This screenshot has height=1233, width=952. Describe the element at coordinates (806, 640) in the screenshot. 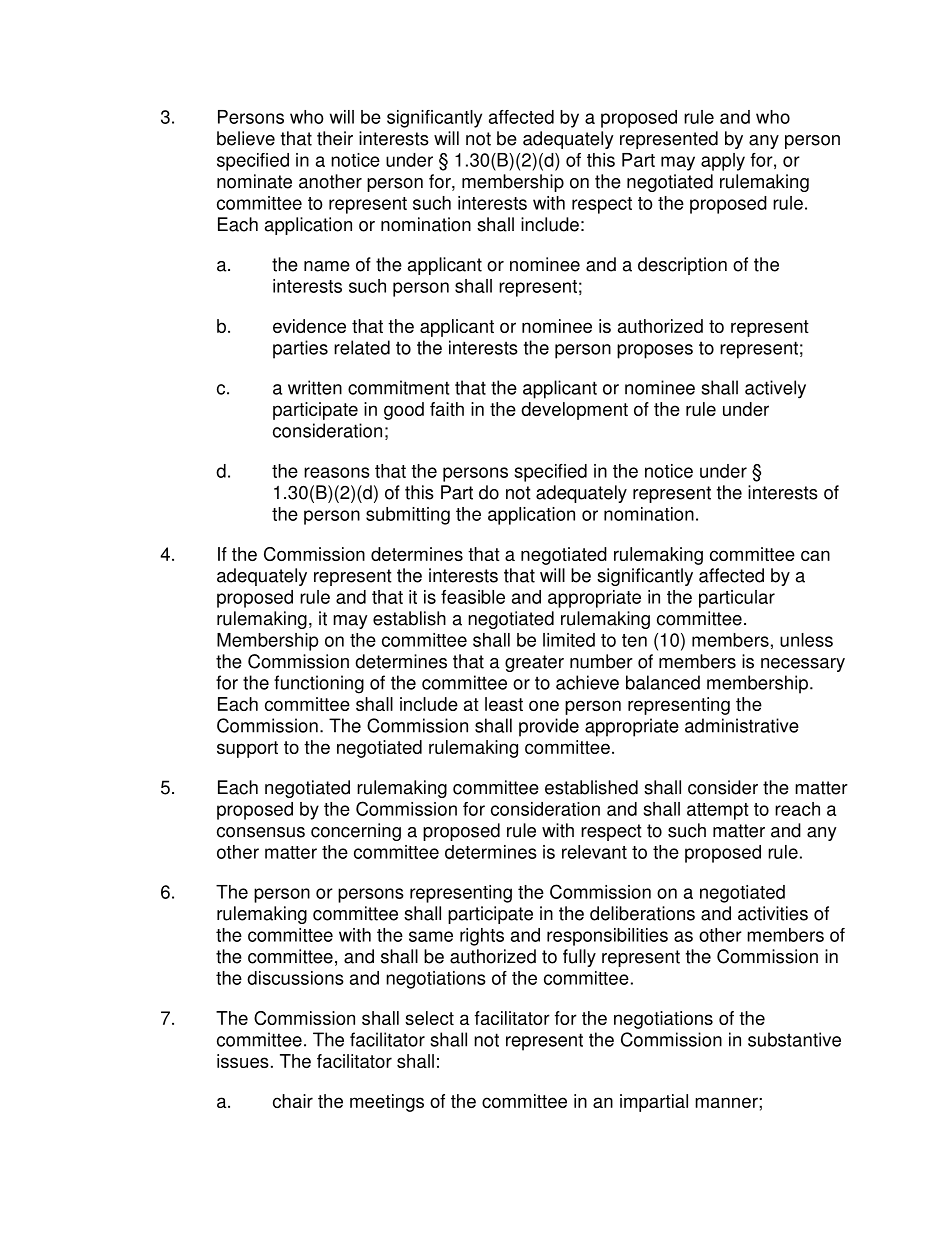

I see `unless` at that location.
